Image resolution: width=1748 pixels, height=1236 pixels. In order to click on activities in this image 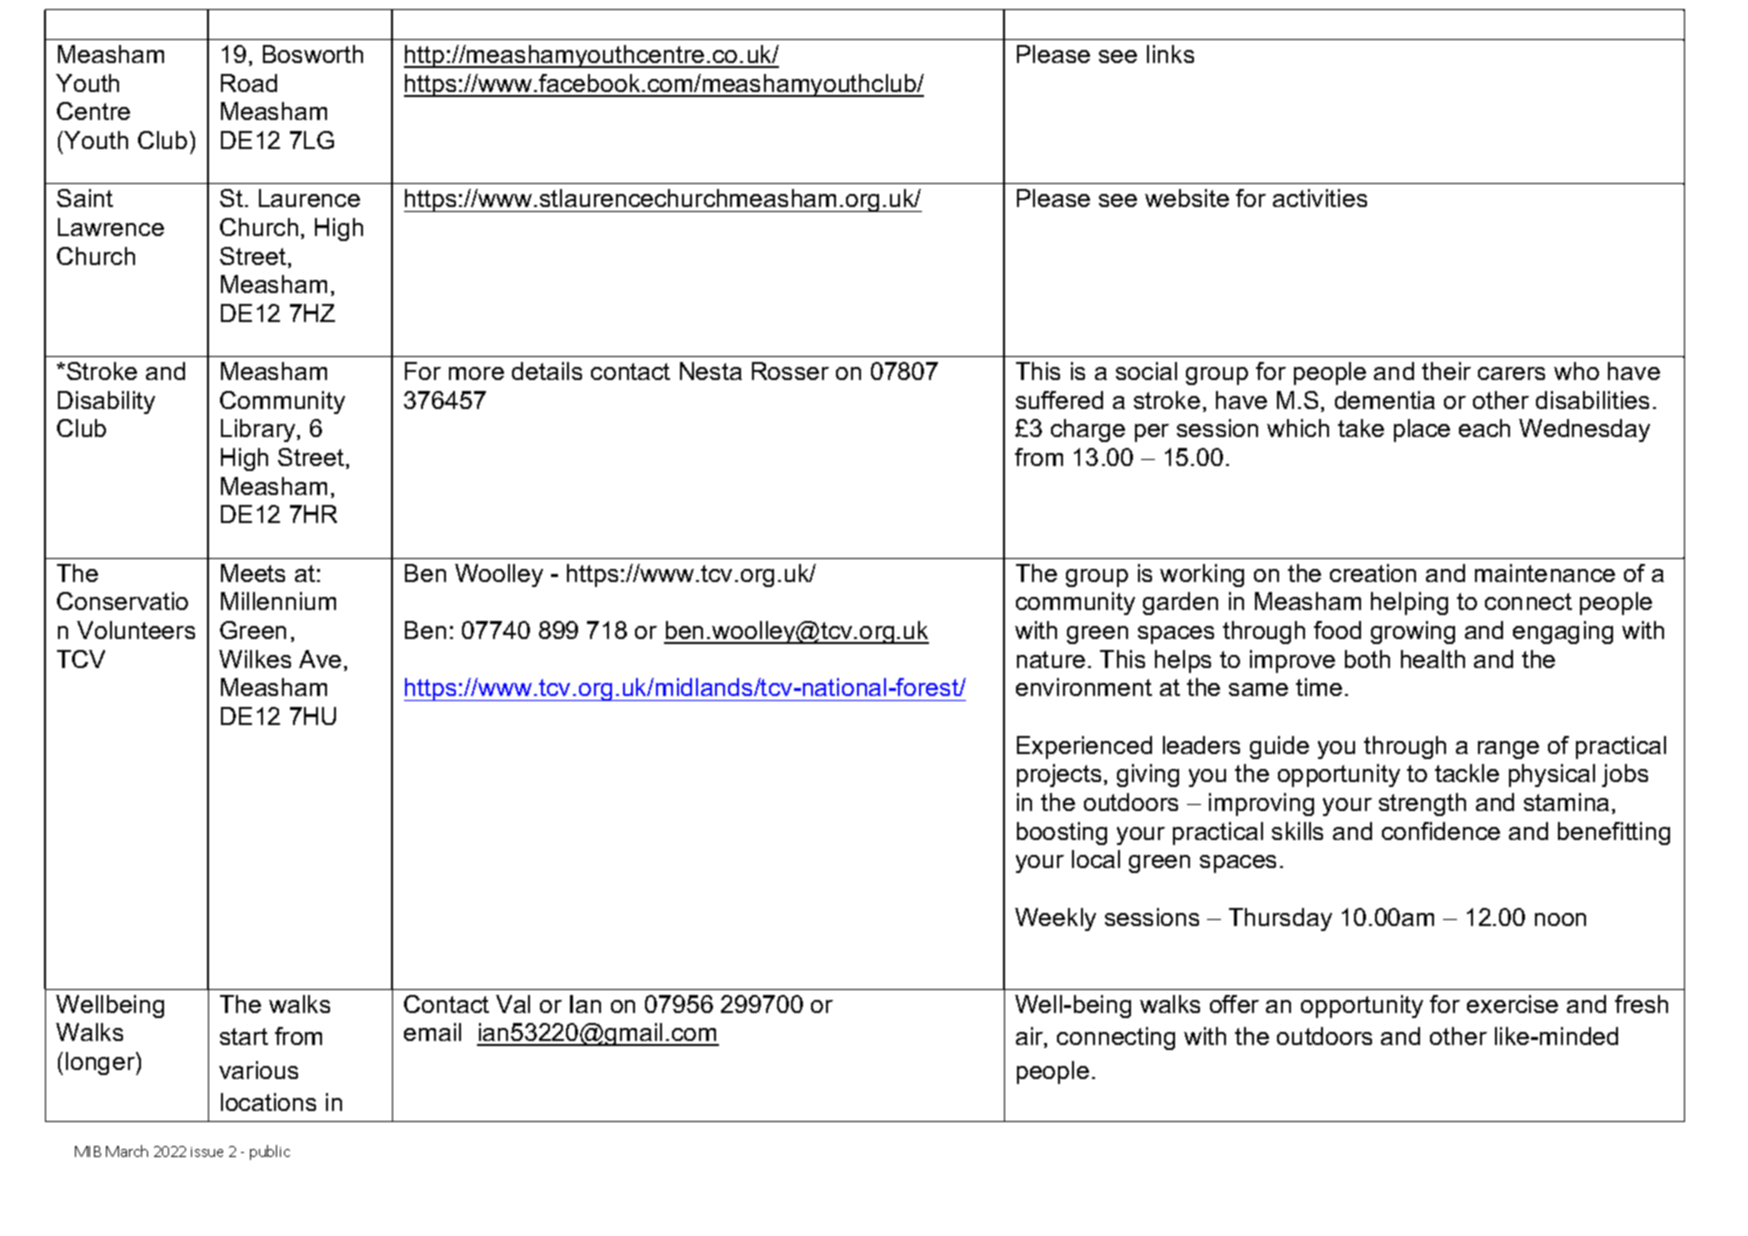, I will do `click(1320, 198)`.
